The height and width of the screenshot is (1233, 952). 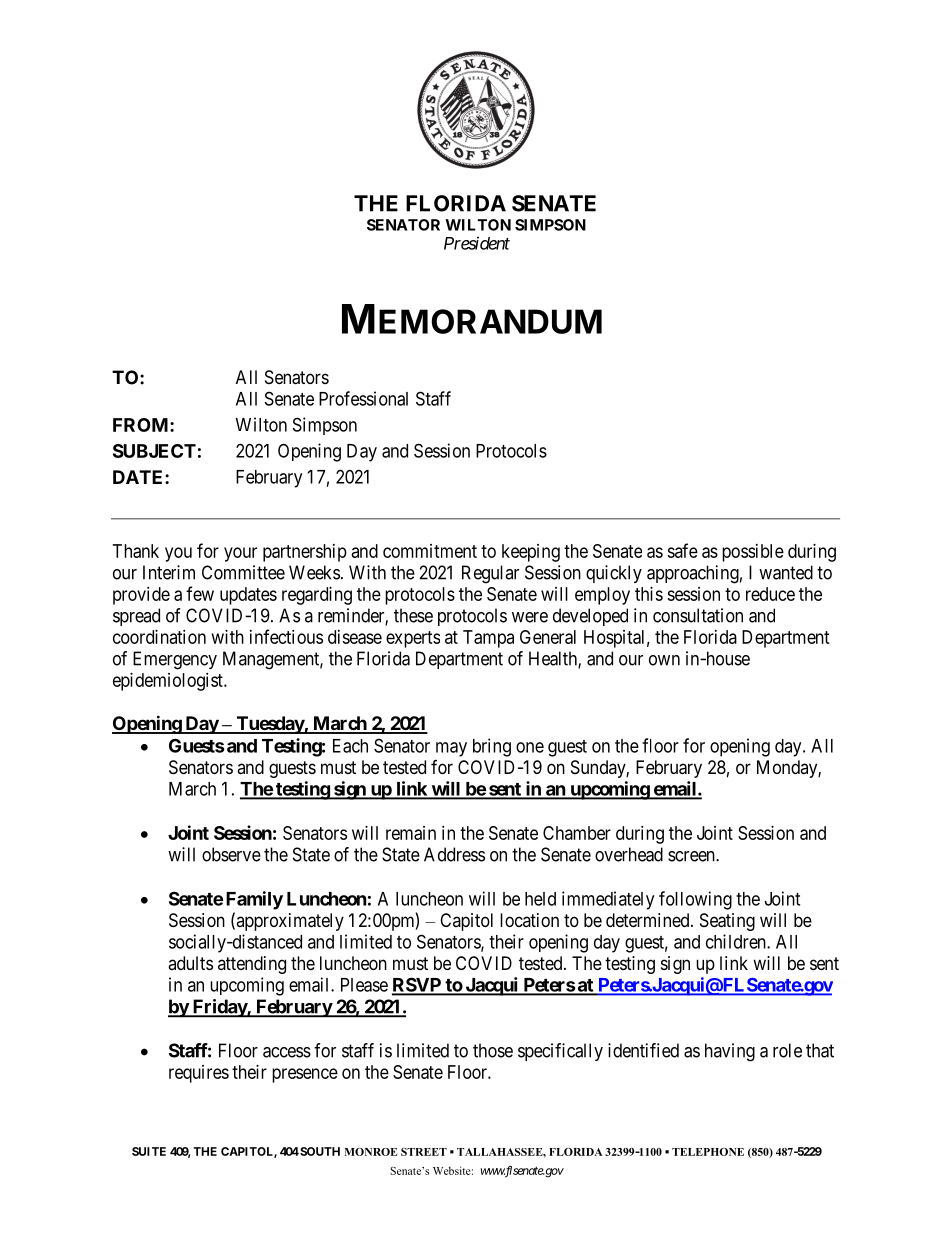 I want to click on Seating, so click(x=727, y=922).
